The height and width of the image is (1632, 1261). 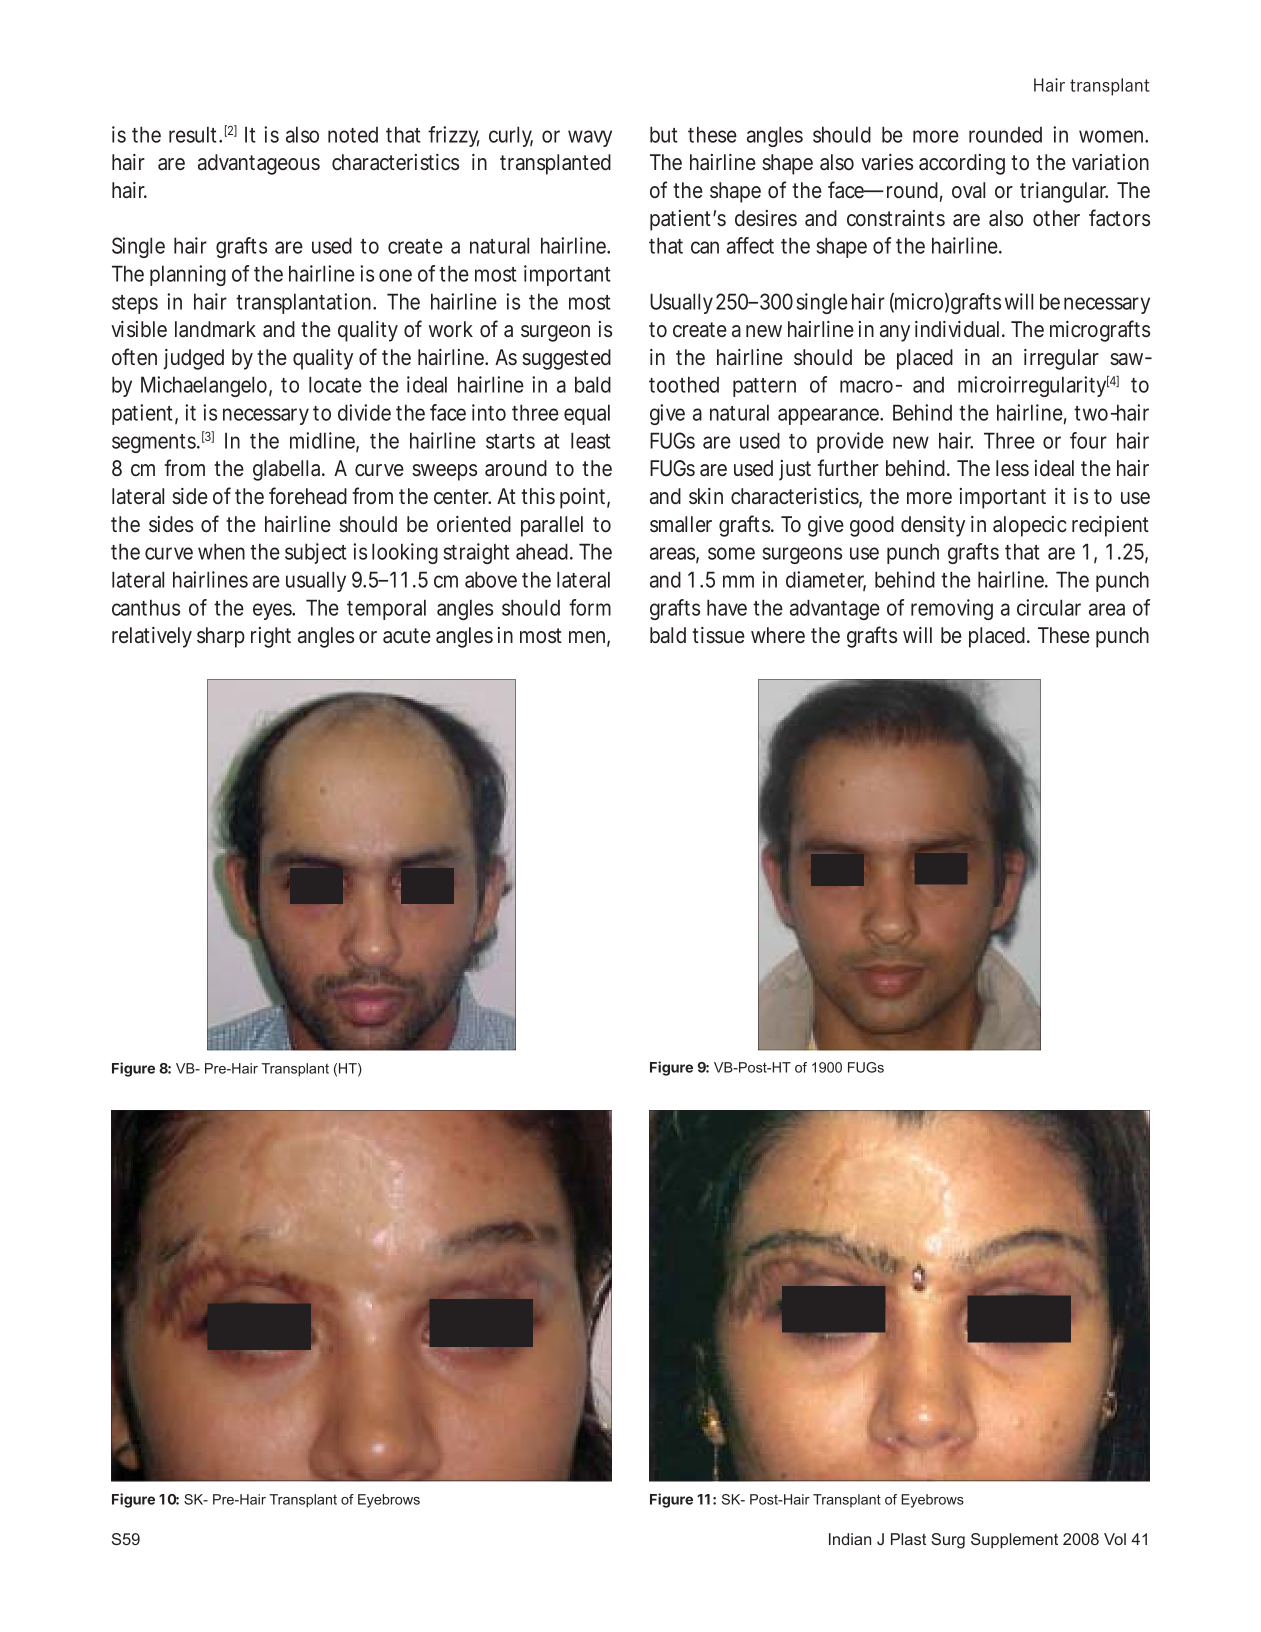 What do you see at coordinates (274, 611) in the image?
I see `eyes` at bounding box center [274, 611].
